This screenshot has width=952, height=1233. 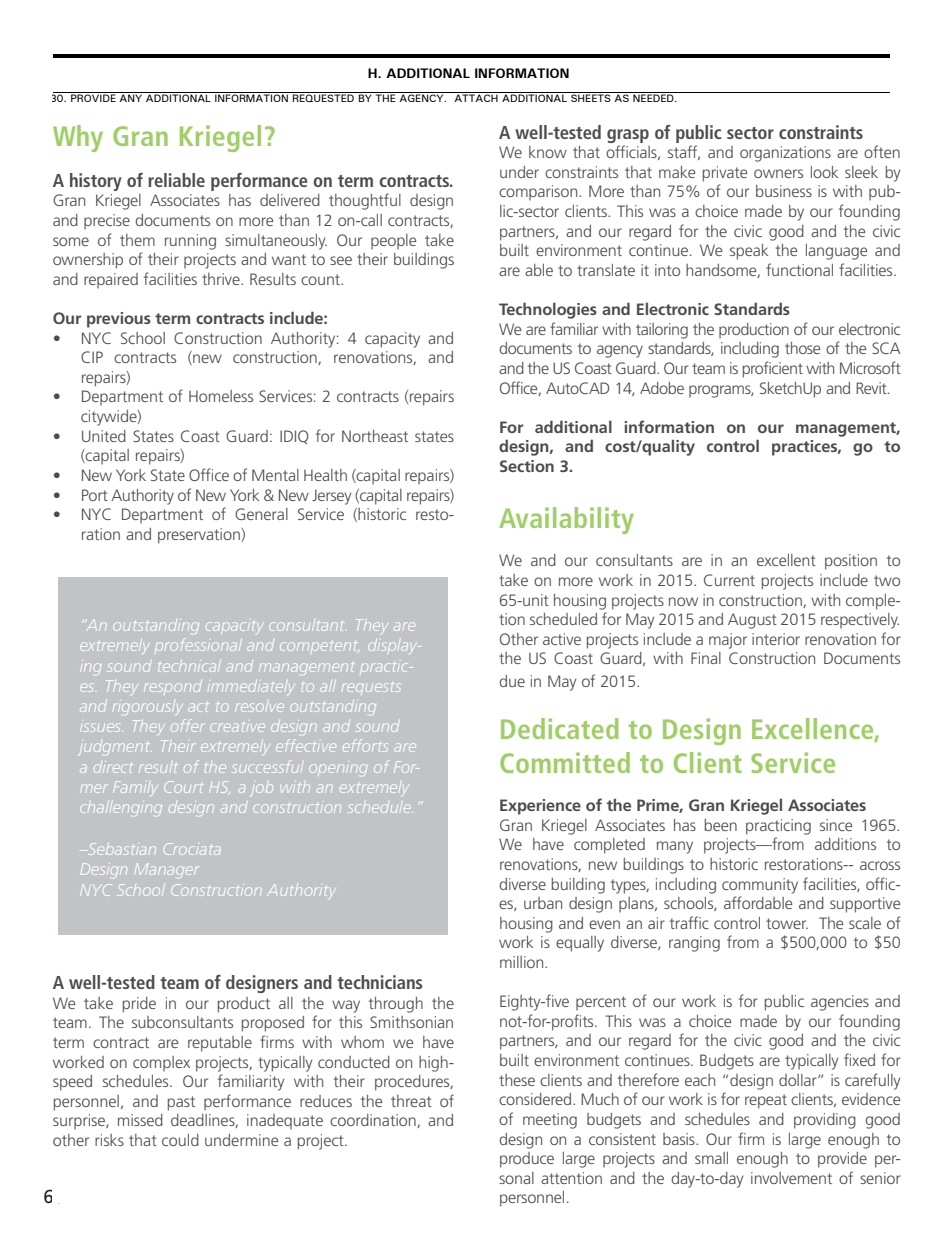 What do you see at coordinates (824, 172) in the screenshot?
I see `look` at bounding box center [824, 172].
